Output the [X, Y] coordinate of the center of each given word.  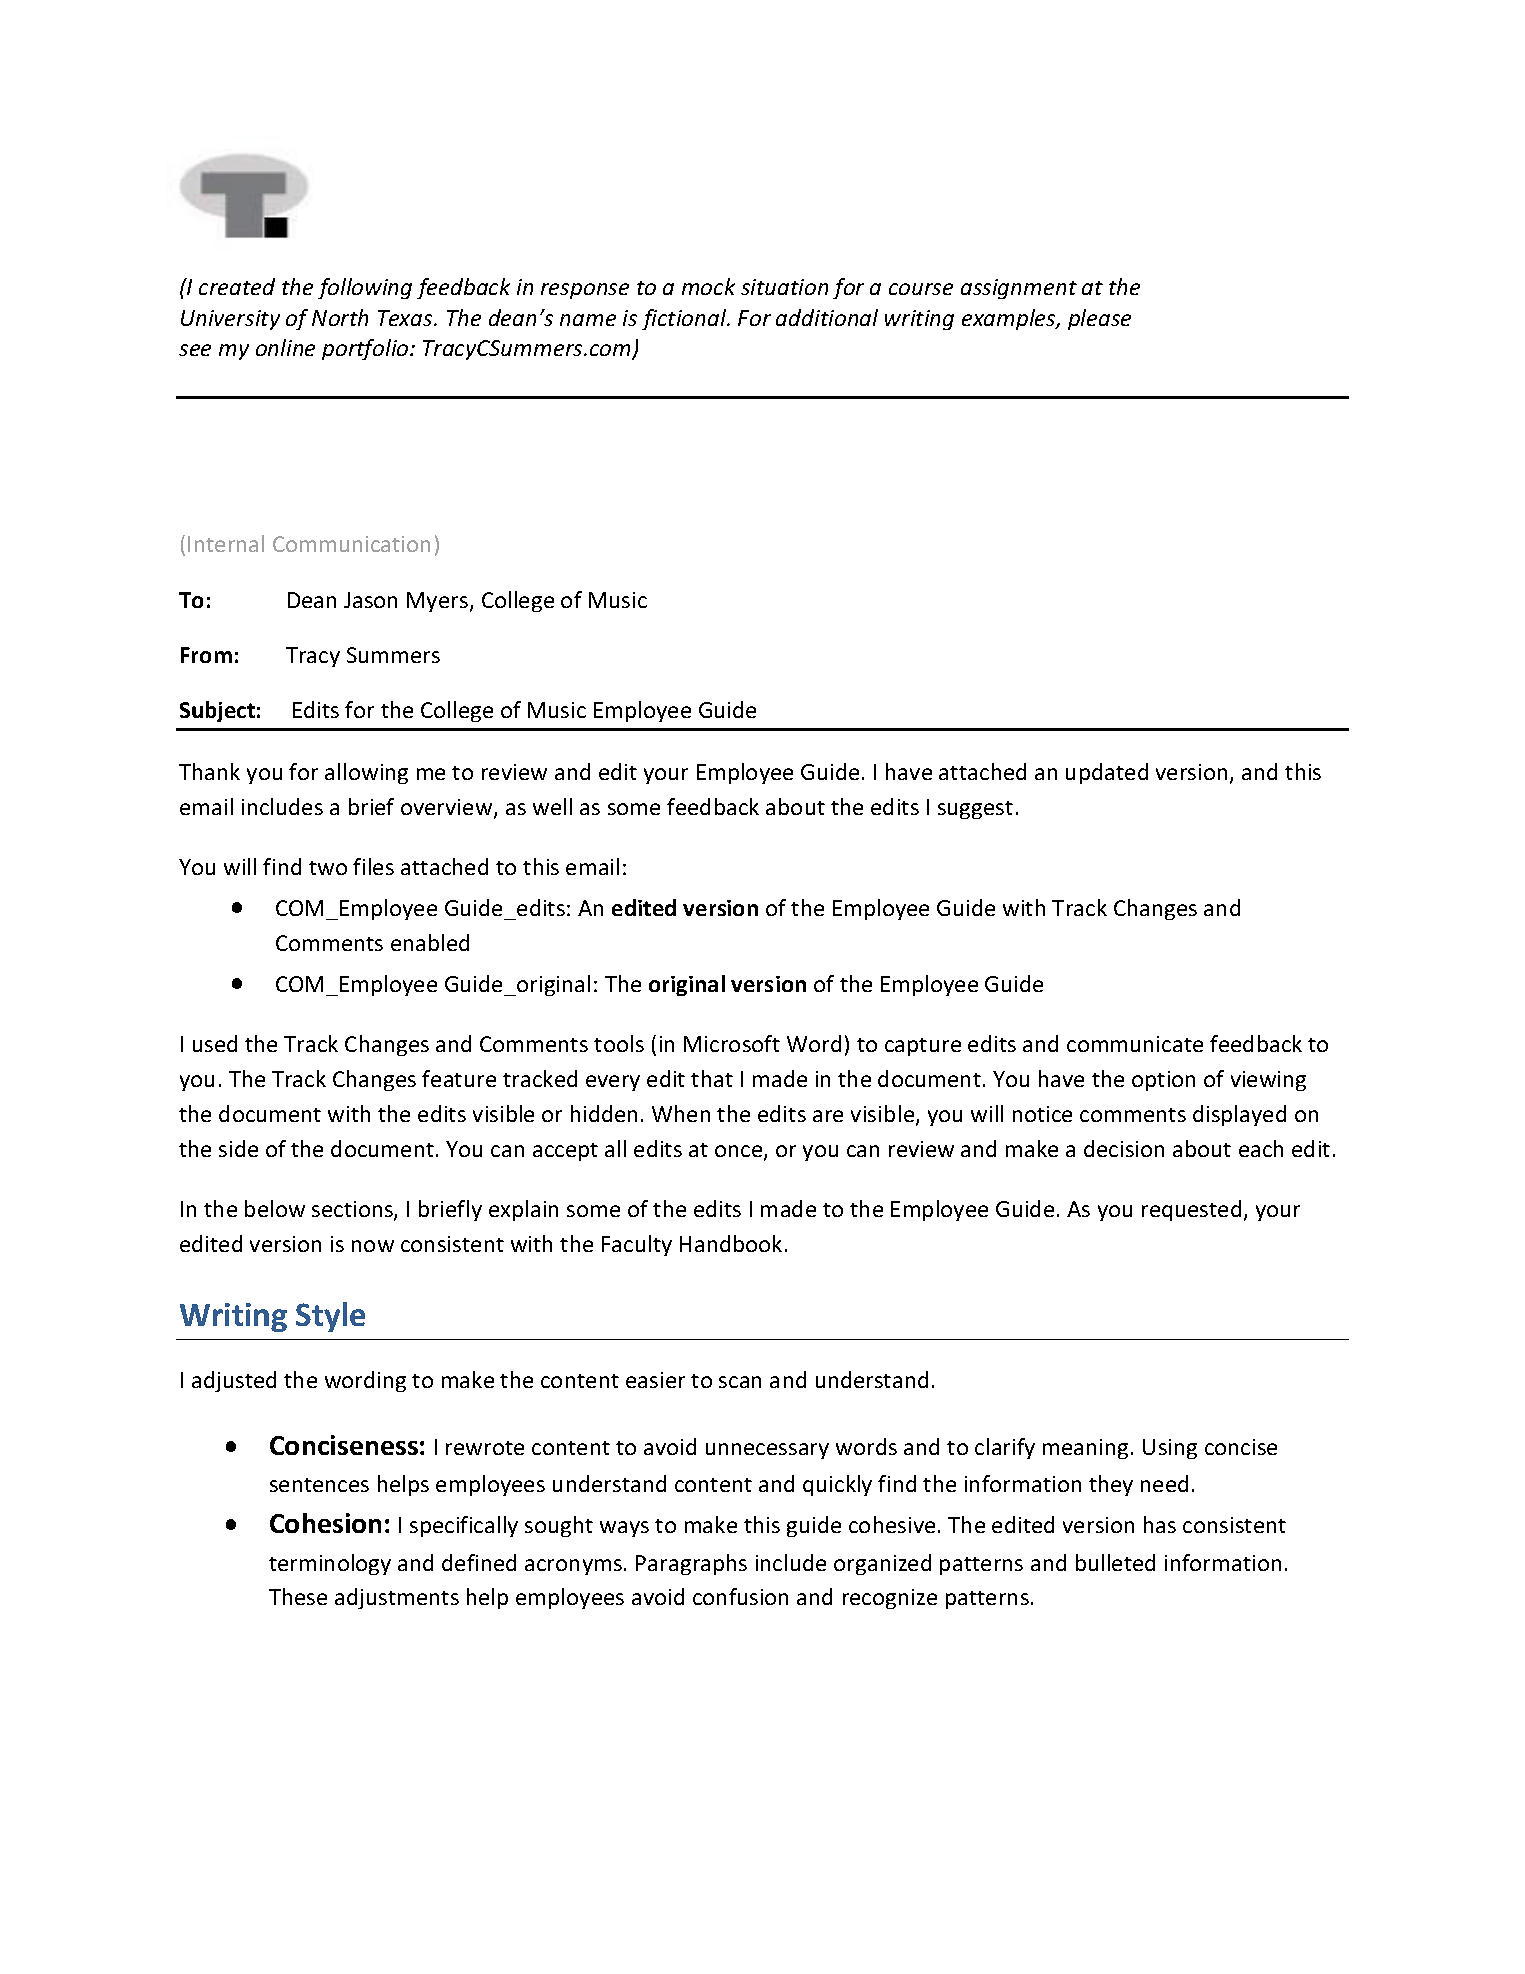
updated [1107, 773]
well [552, 806]
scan [740, 1382]
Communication [351, 544]
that [712, 1078]
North [340, 317]
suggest [975, 810]
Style [330, 1317]
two [328, 868]
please [1099, 319]
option [1163, 1081]
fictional [685, 319]
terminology [330, 1564]
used [215, 1043]
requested [1191, 1210]
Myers [439, 602]
